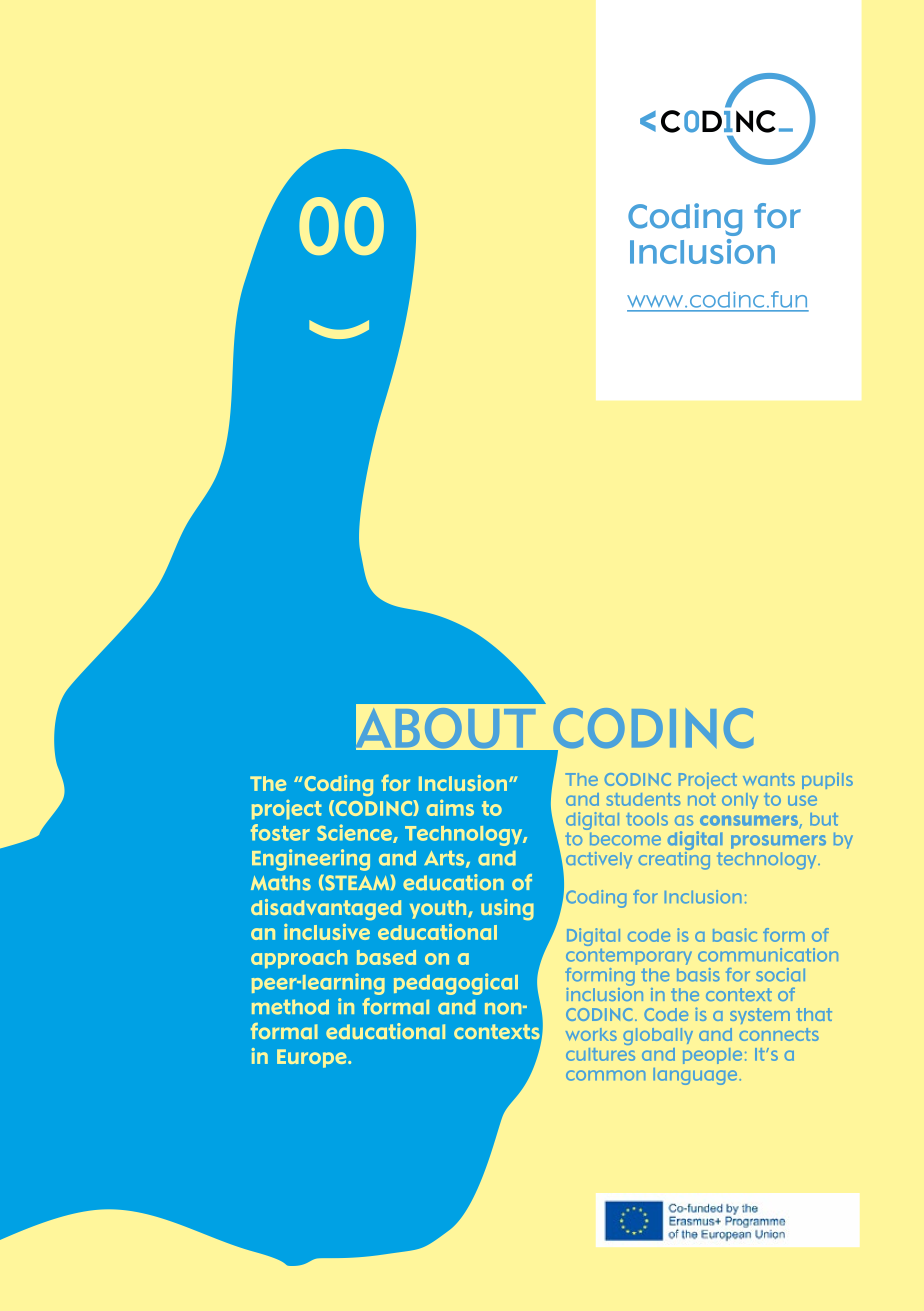  I want to click on aims, so click(450, 808).
